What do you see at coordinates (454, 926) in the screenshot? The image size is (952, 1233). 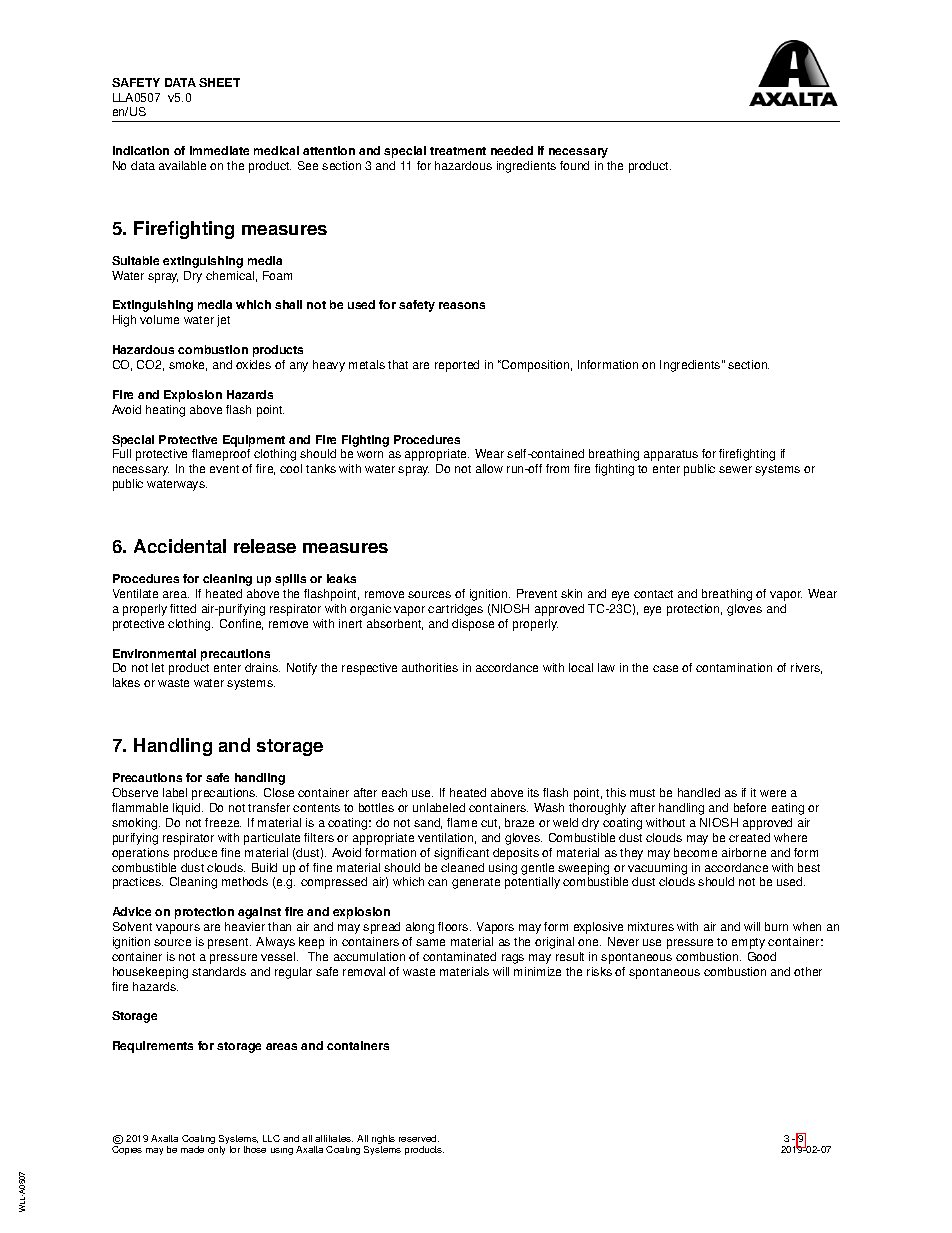 I see `floors` at bounding box center [454, 926].
